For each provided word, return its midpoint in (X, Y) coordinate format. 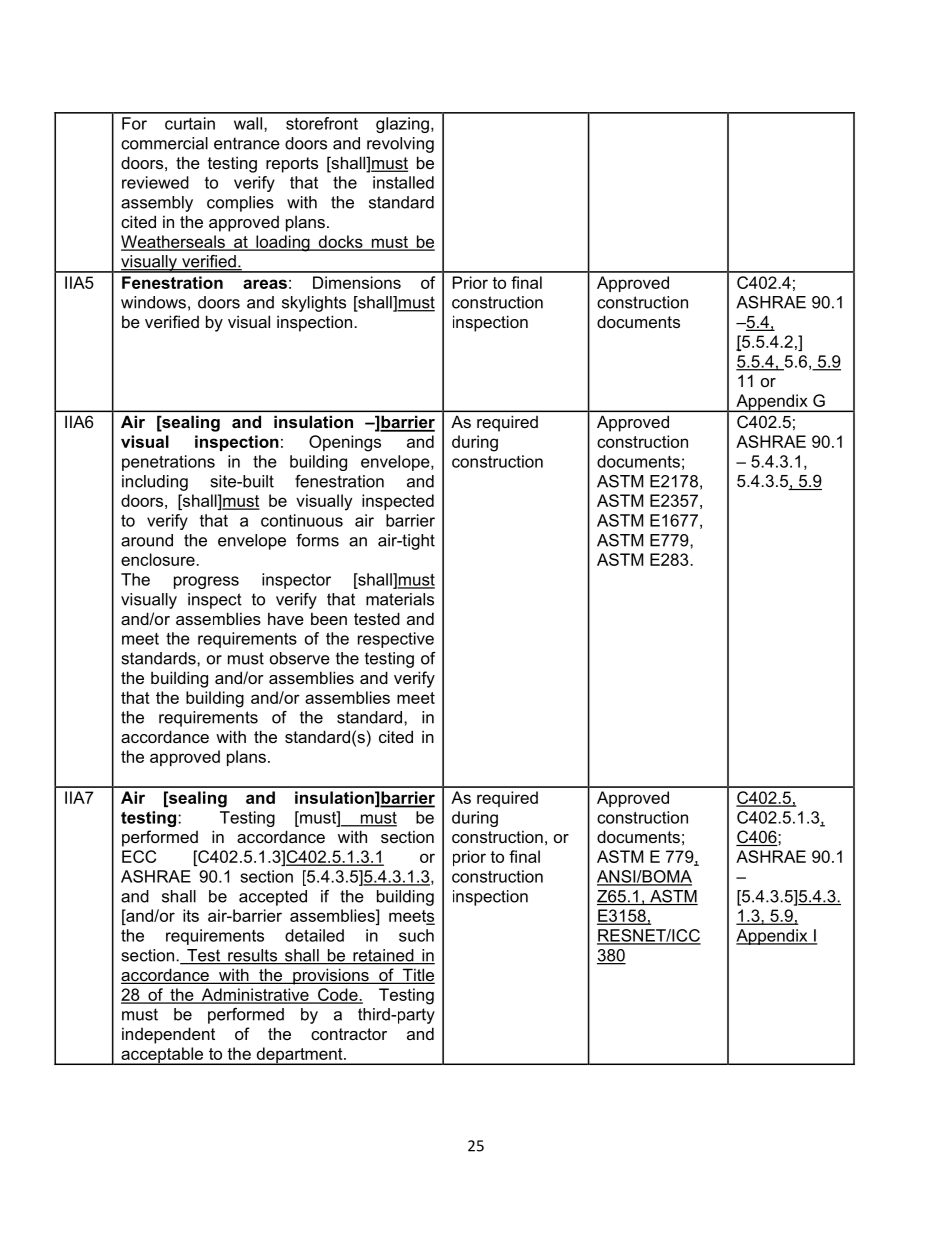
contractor (349, 1034)
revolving (400, 145)
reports (292, 165)
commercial (164, 143)
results (252, 956)
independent (168, 1035)
